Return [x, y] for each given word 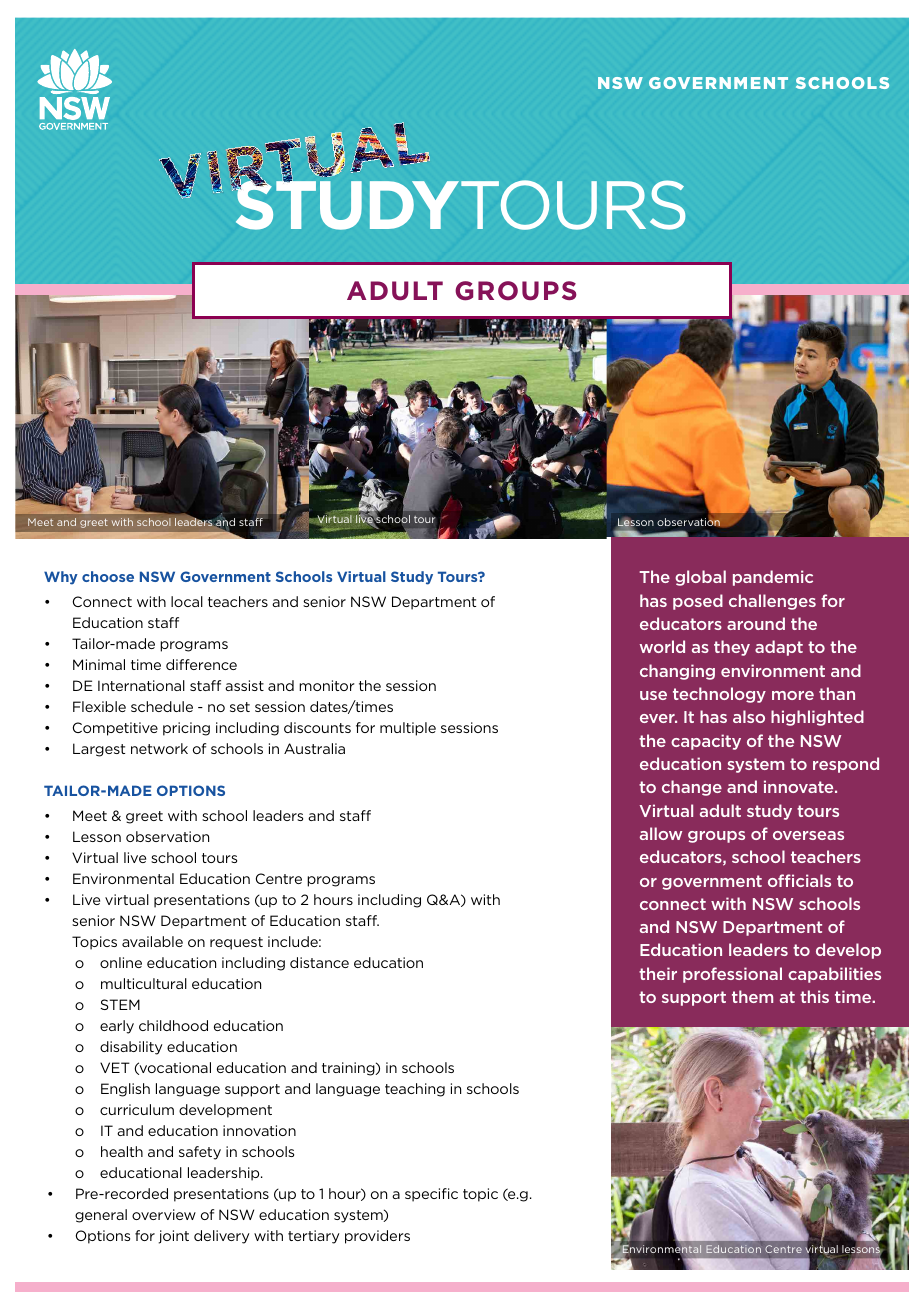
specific [431, 1195]
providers [377, 1237]
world [662, 646]
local [187, 601]
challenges [772, 602]
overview [164, 1214]
